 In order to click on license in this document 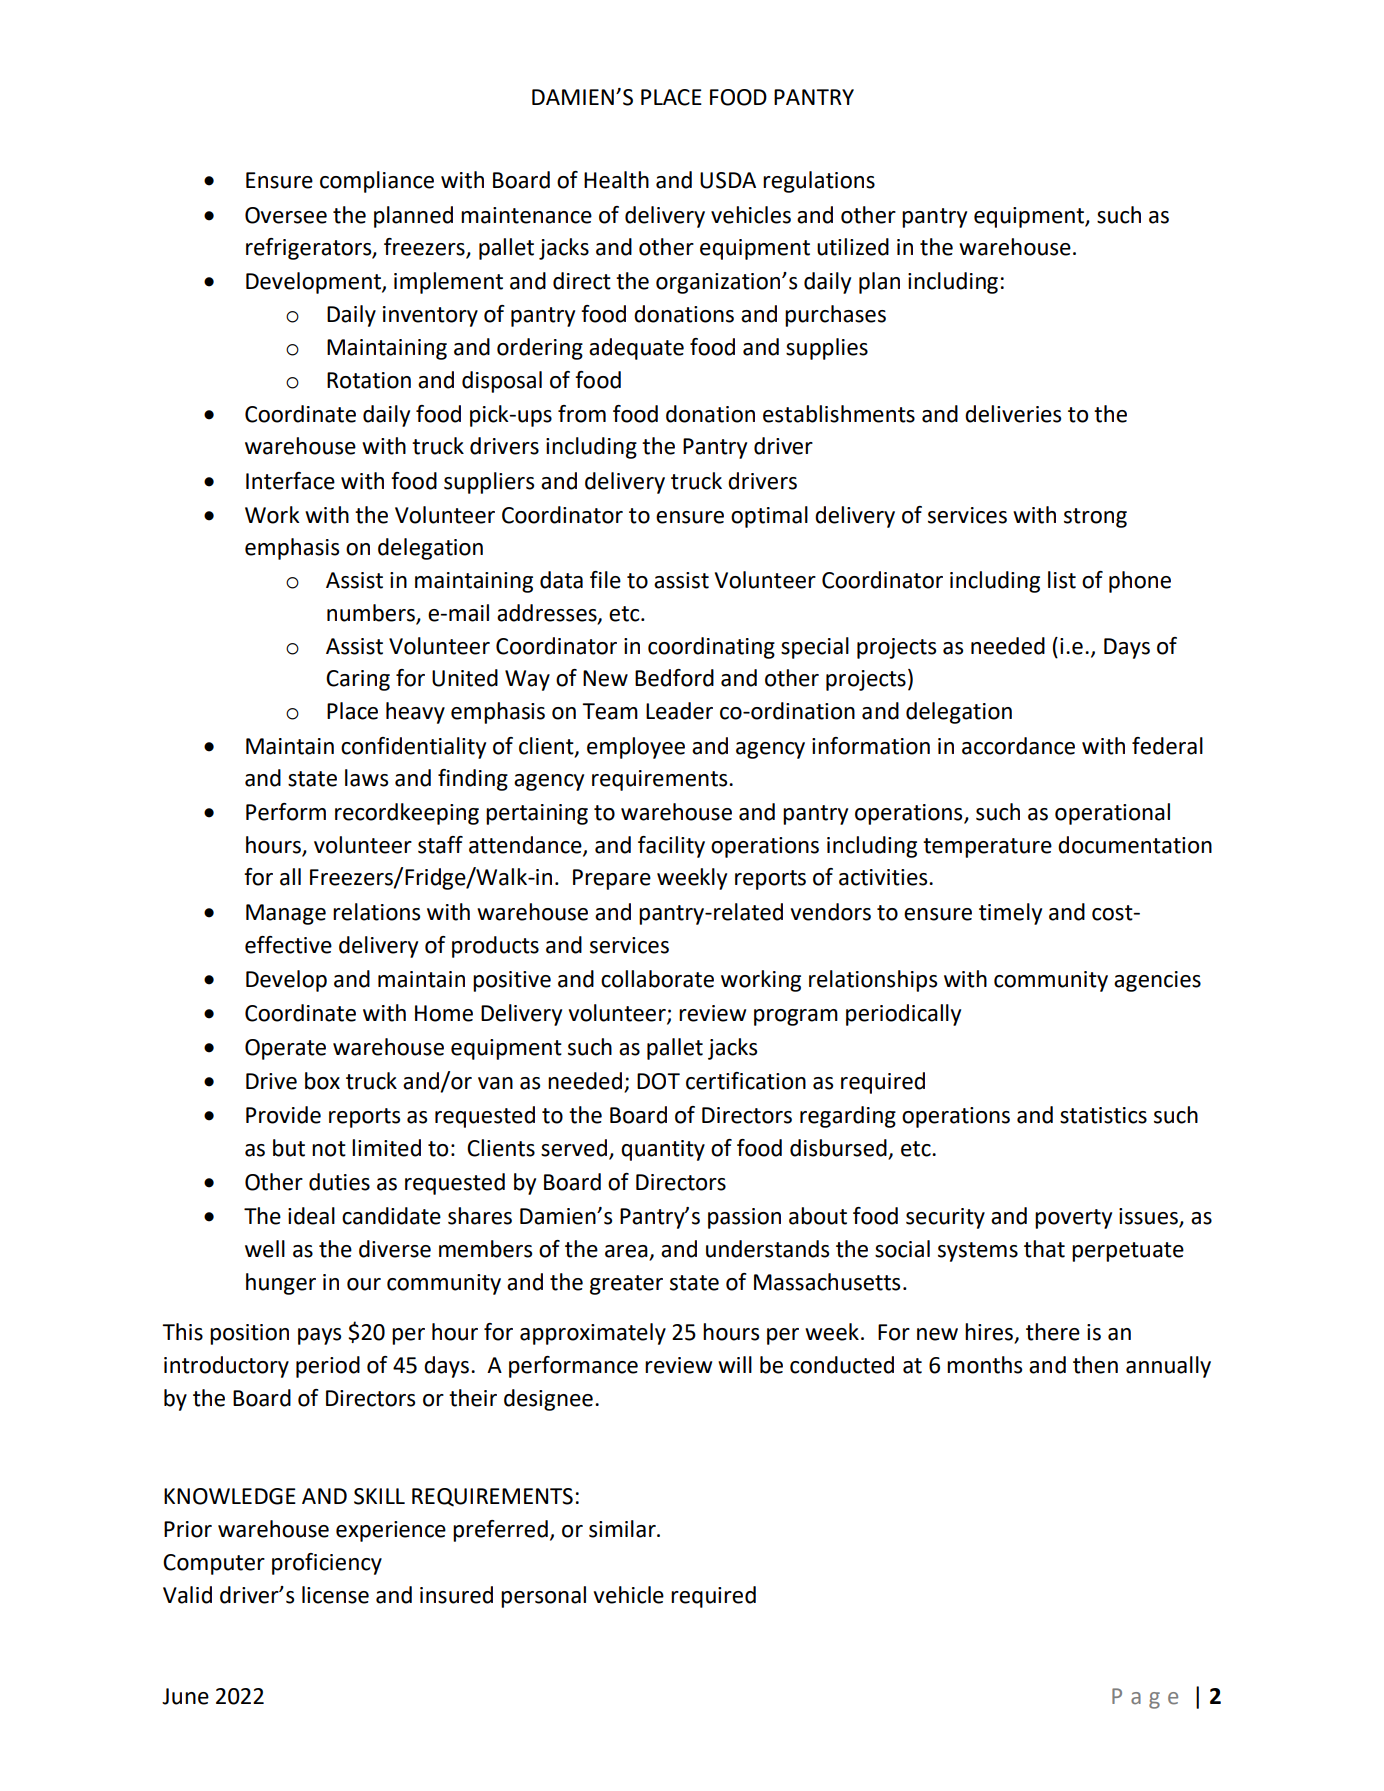, I will do `click(335, 1595)`.
